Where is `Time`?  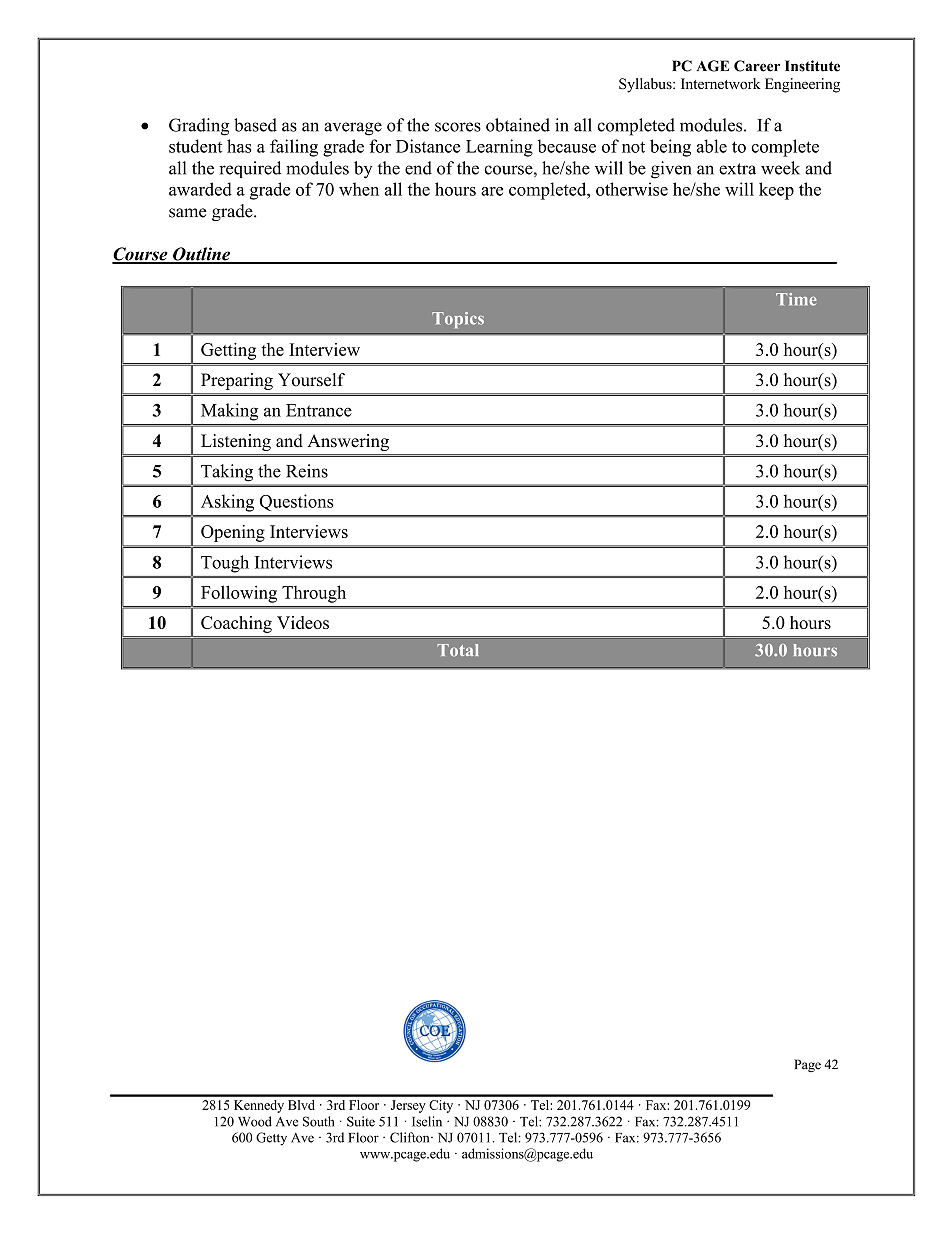 Time is located at coordinates (796, 299).
